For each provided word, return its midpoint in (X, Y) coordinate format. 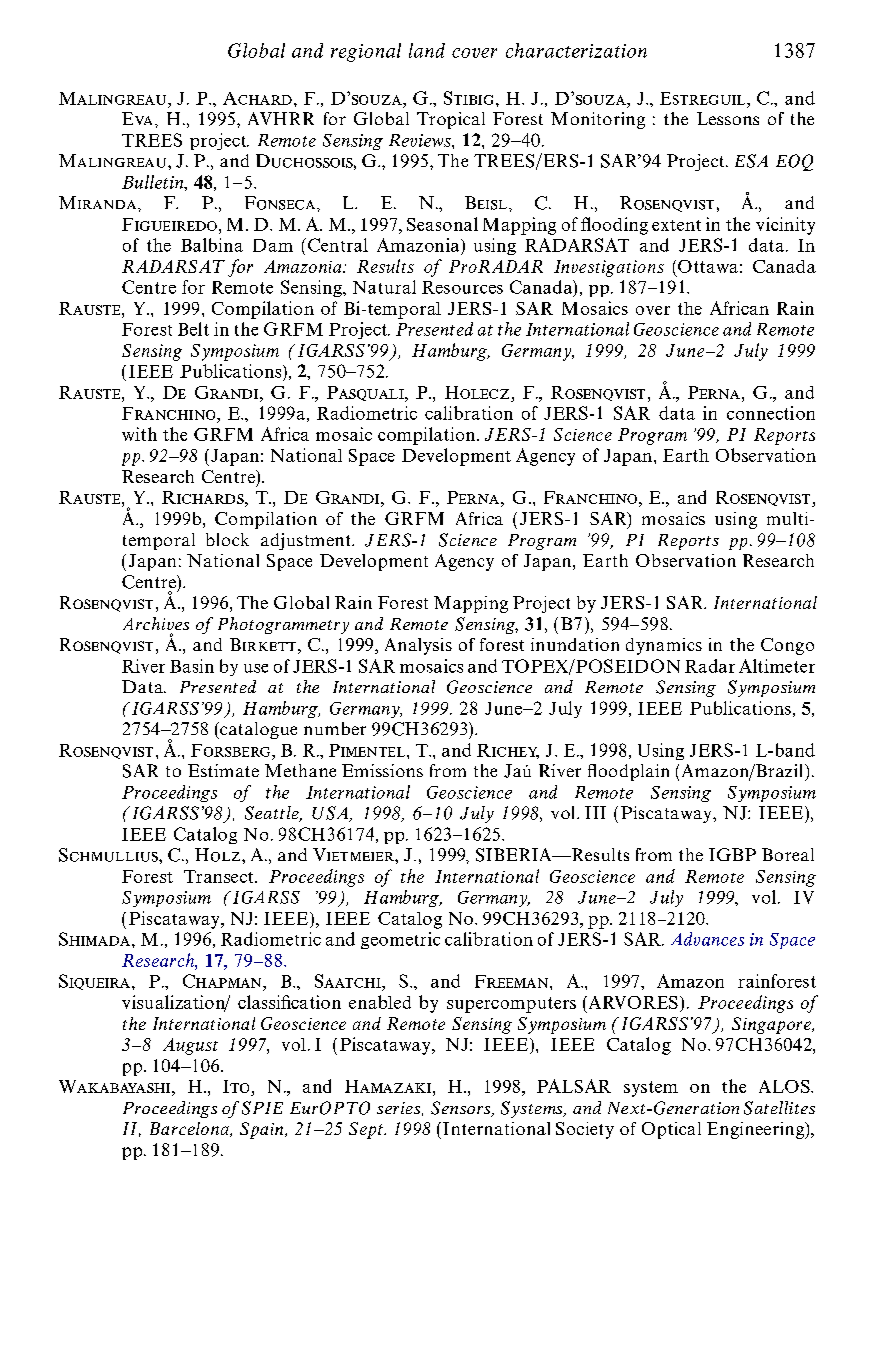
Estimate (223, 770)
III (595, 812)
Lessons (728, 118)
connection (771, 413)
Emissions (382, 770)
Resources (462, 287)
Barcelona (190, 1129)
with (139, 434)
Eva (137, 118)
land (427, 50)
